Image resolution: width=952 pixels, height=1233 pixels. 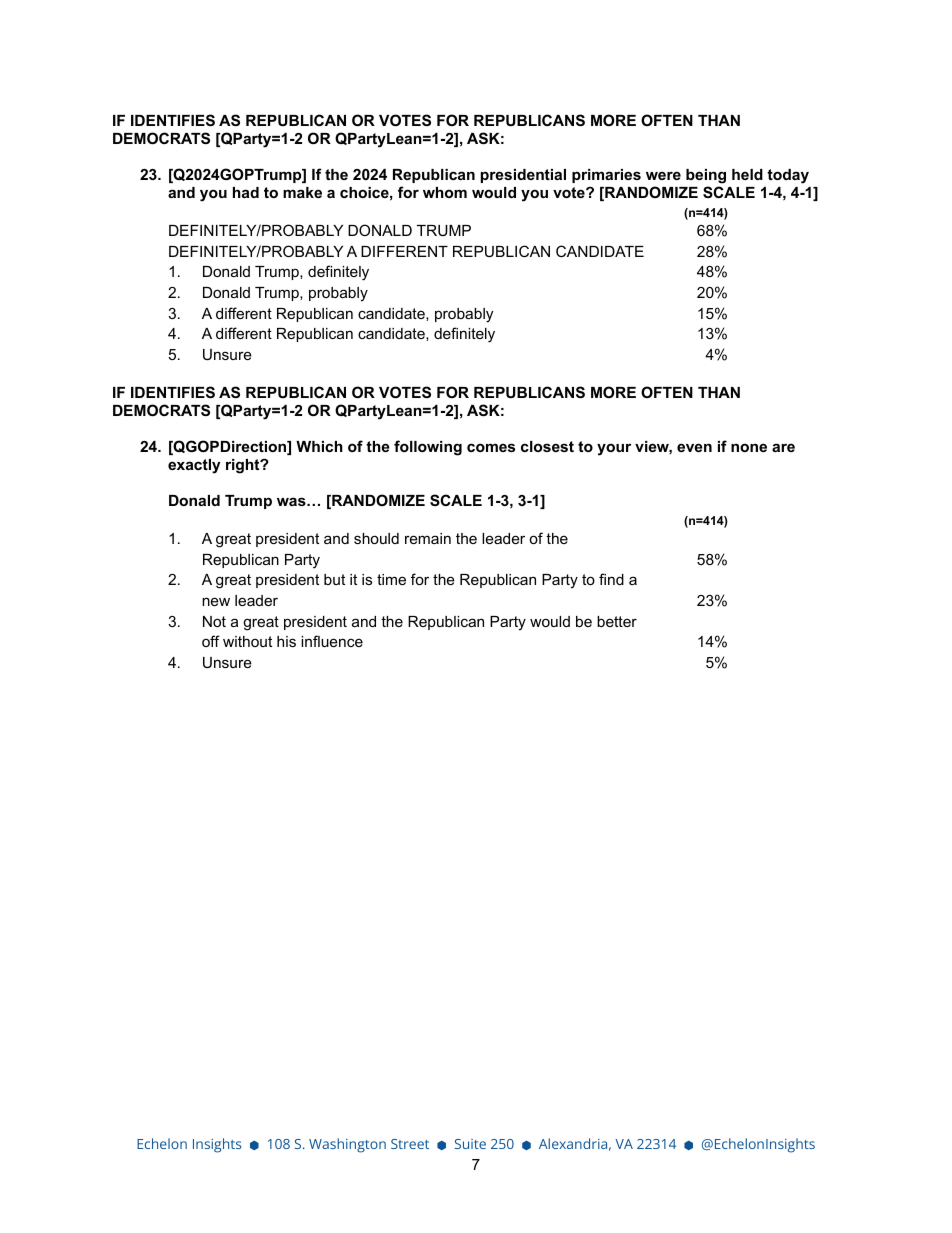 I want to click on had, so click(x=246, y=192).
